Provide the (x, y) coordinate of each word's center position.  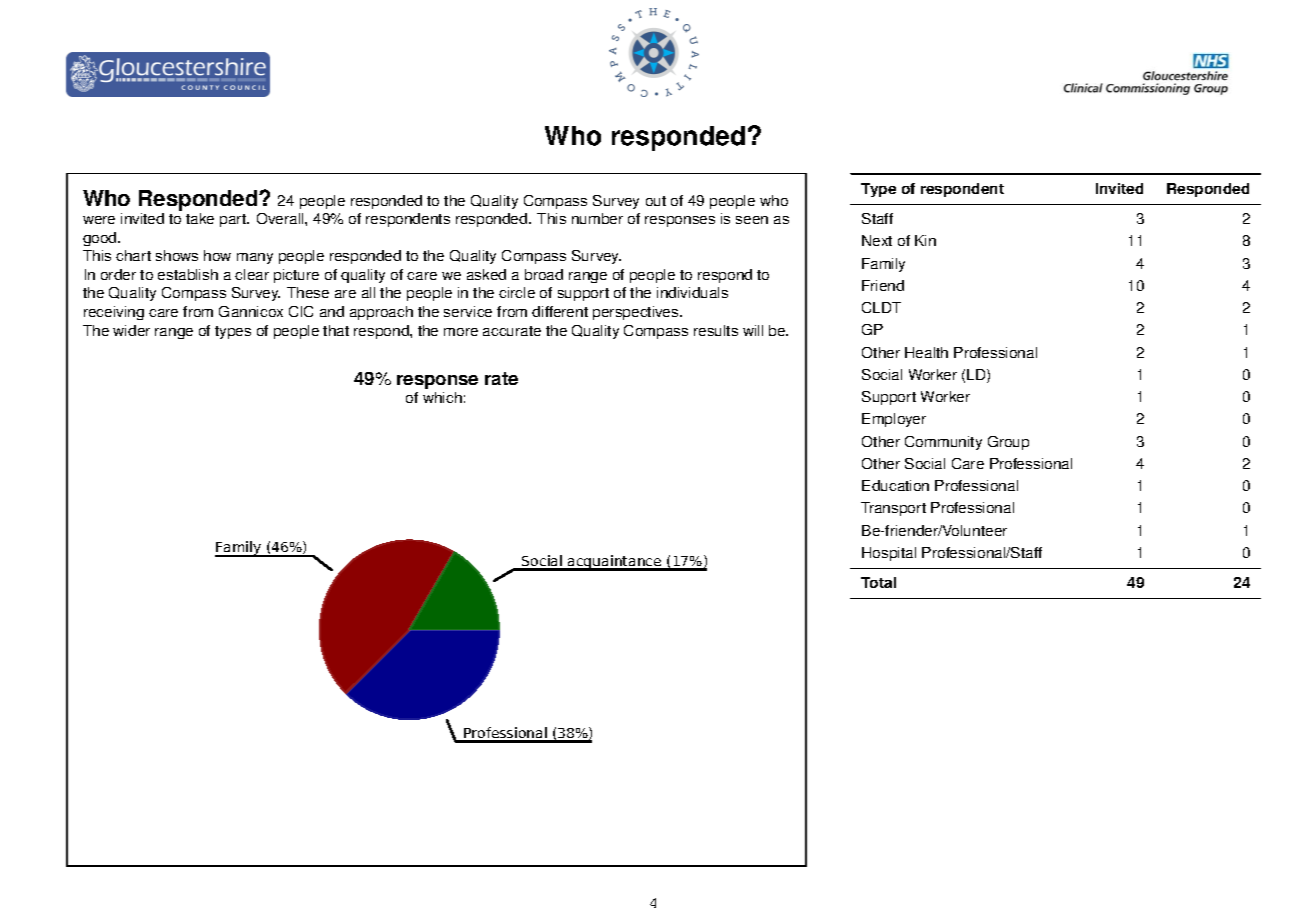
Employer (894, 420)
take (200, 218)
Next (877, 240)
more (461, 332)
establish (188, 274)
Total (878, 582)
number (597, 218)
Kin (925, 240)
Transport (893, 509)
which (442, 397)
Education (895, 485)
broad (544, 274)
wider (131, 330)
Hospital (889, 554)
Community (943, 443)
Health (926, 352)
